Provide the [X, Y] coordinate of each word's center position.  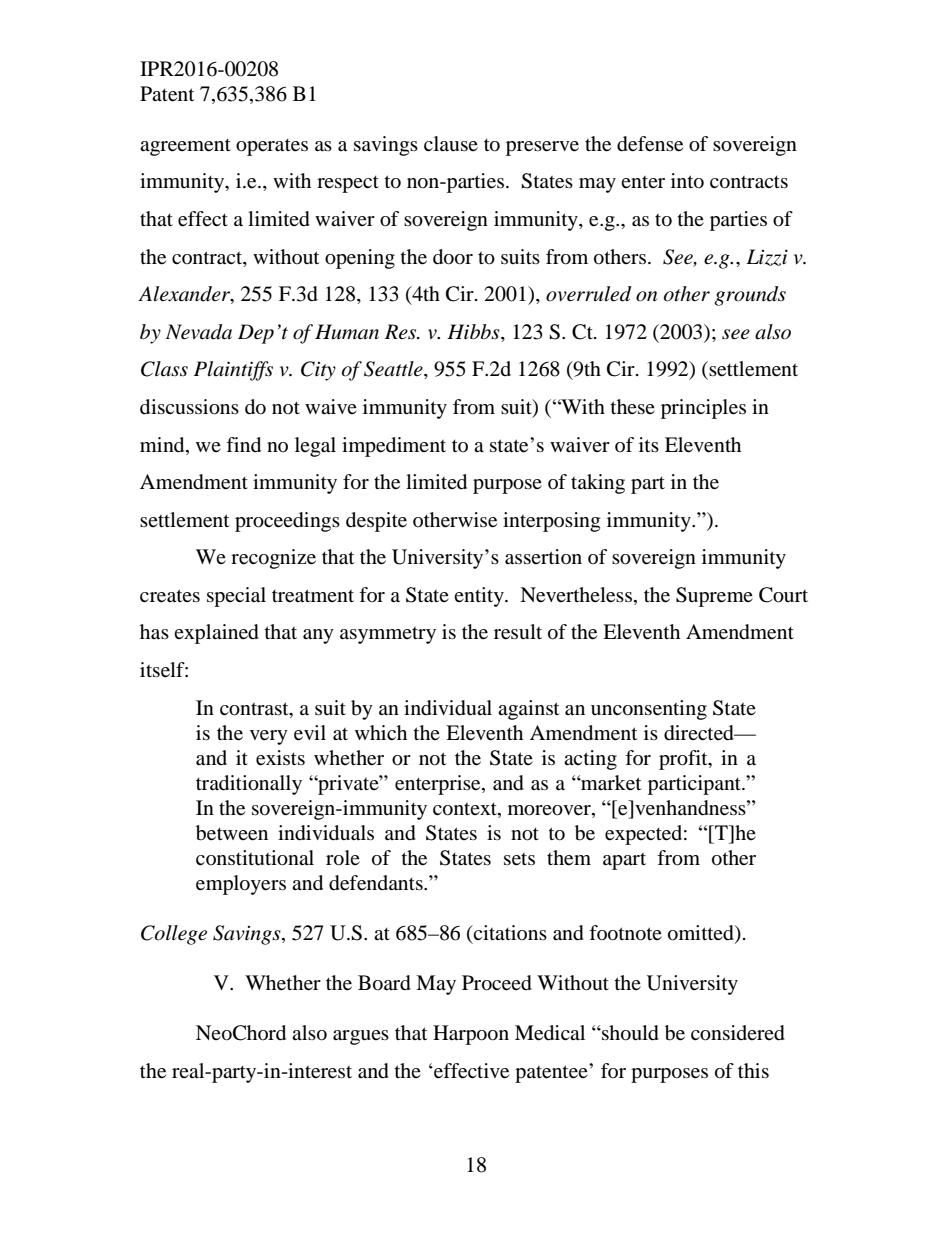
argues [361, 1037]
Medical [550, 1033]
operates [272, 147]
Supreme [714, 597]
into [687, 181]
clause [451, 143]
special [236, 597]
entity [480, 597]
